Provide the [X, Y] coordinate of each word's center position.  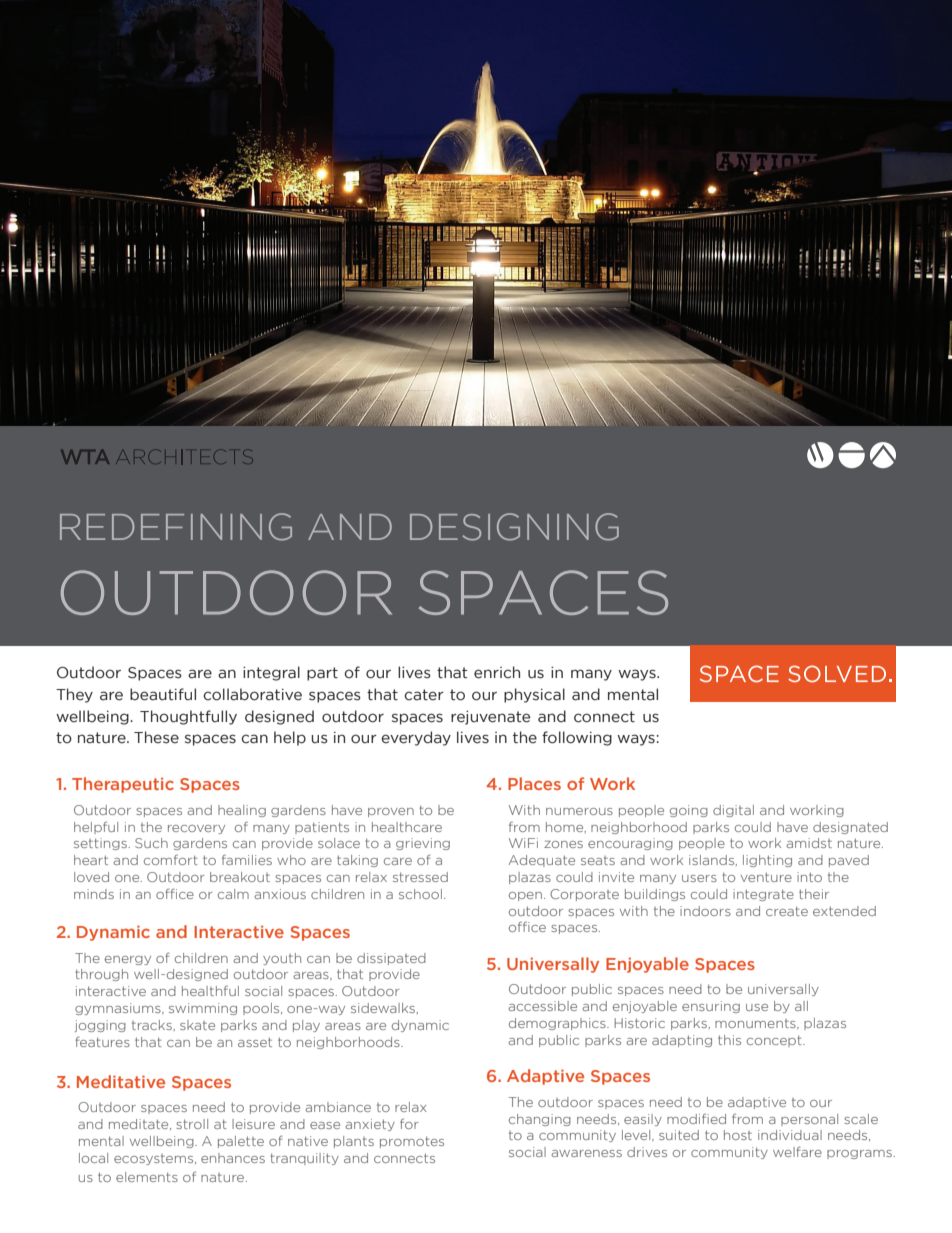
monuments [756, 1024]
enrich [497, 672]
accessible [542, 1006]
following [577, 738]
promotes [412, 1142]
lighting [767, 861]
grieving [423, 844]
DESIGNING [514, 527]
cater [424, 695]
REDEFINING [176, 527]
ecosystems [155, 1159]
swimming [203, 1009]
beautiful [163, 694]
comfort [171, 860]
